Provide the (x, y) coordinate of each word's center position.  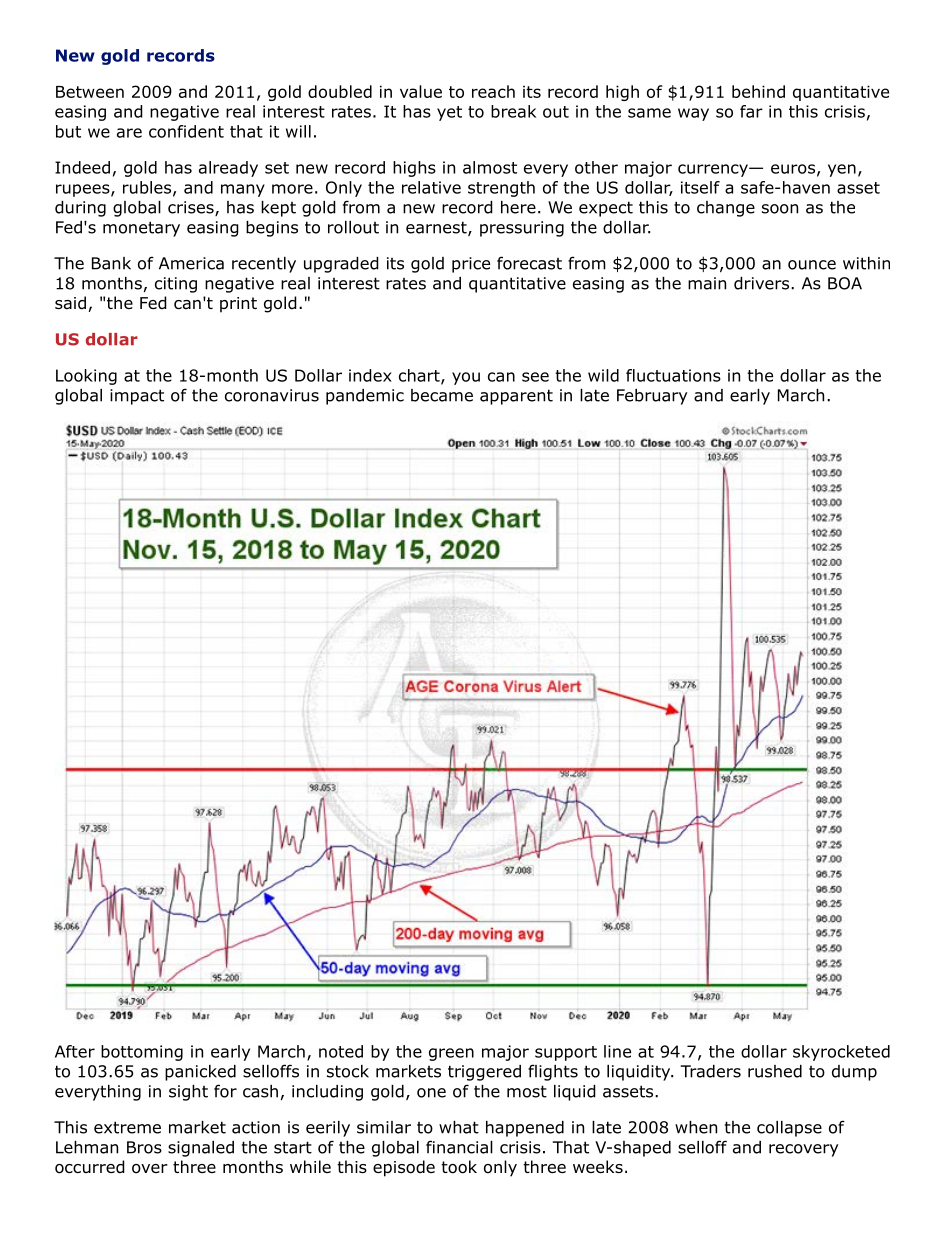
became (442, 395)
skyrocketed (841, 1053)
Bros (144, 1147)
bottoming (142, 1053)
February (652, 397)
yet (449, 113)
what (459, 1127)
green (451, 1054)
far (751, 111)
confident (186, 131)
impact (137, 397)
